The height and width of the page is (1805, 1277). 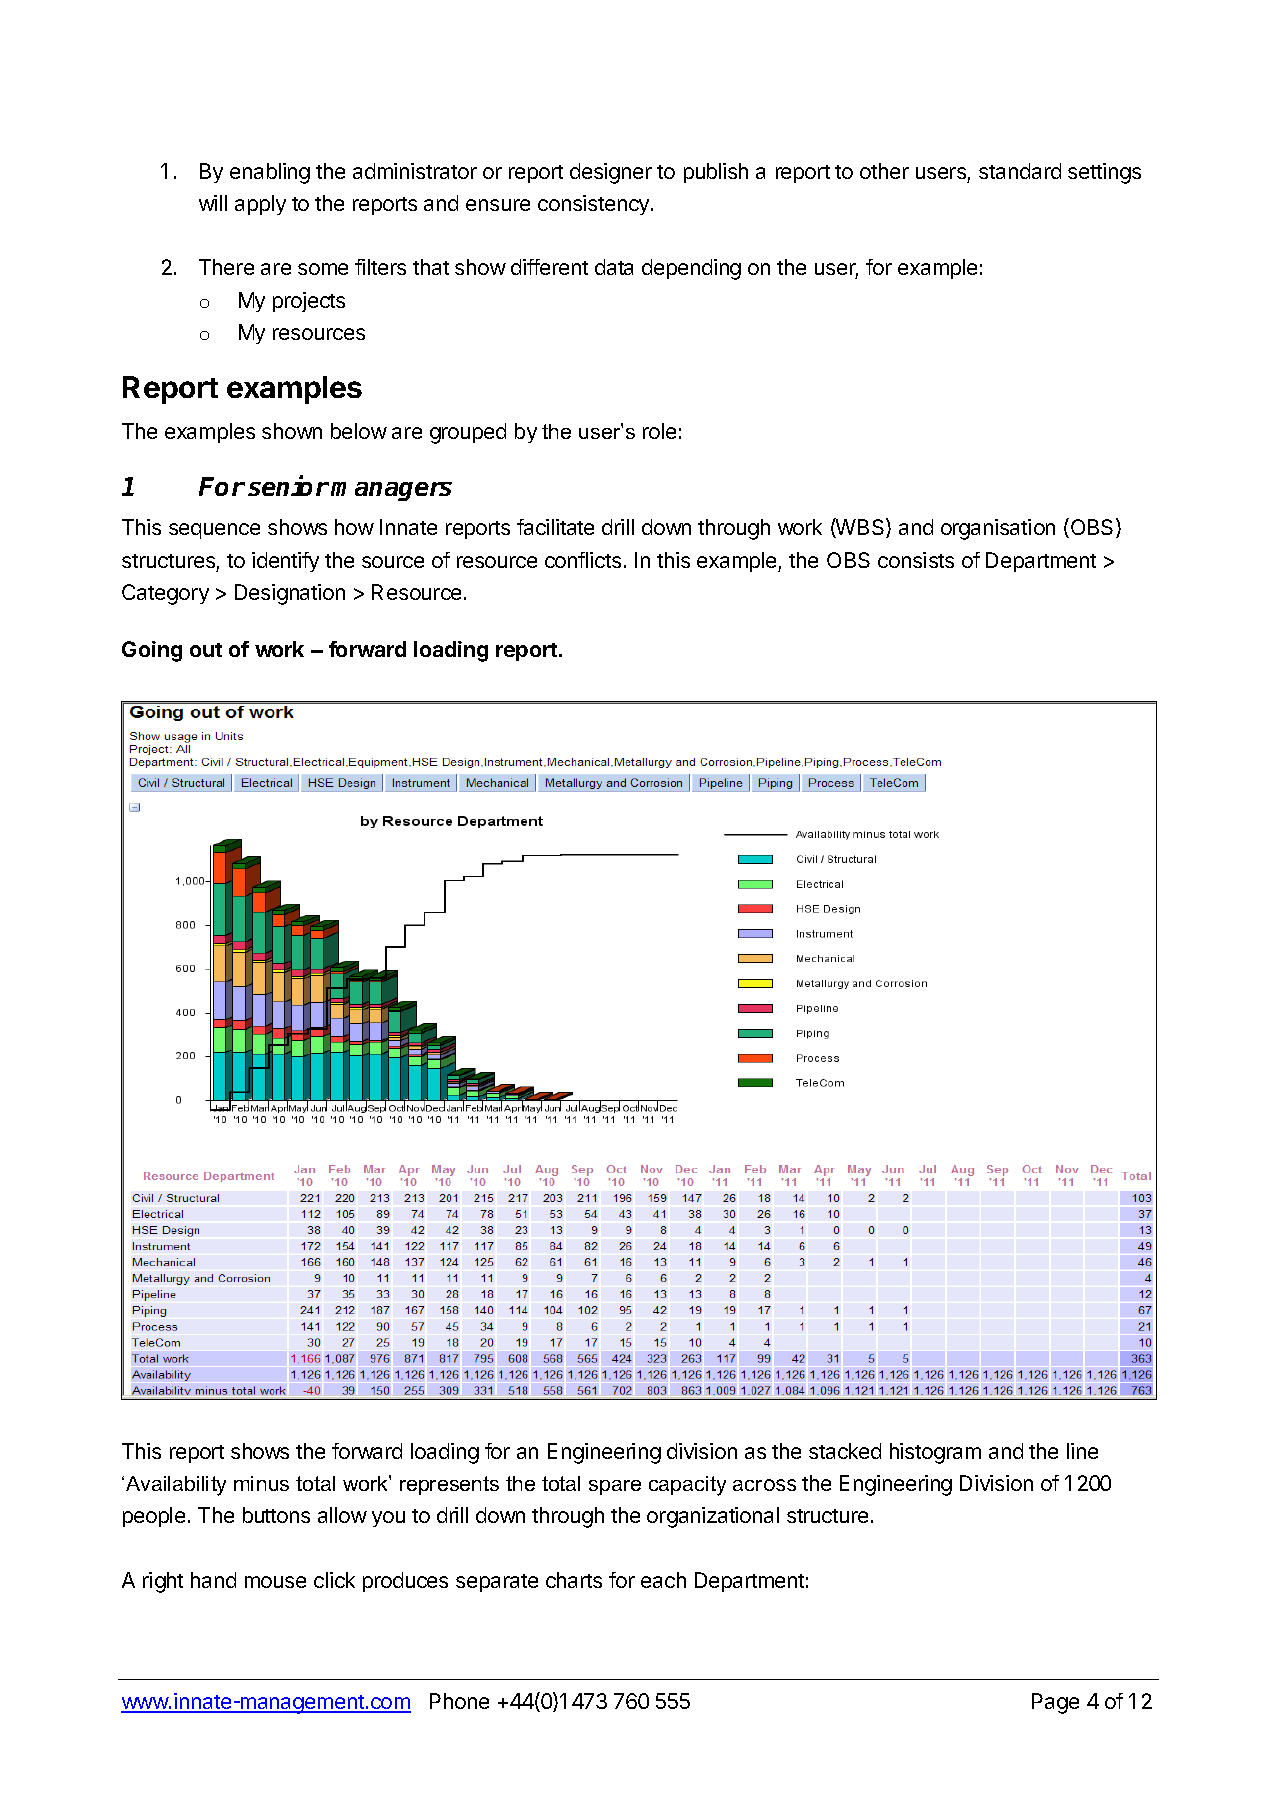 What do you see at coordinates (583, 560) in the page?
I see `conflicts` at bounding box center [583, 560].
